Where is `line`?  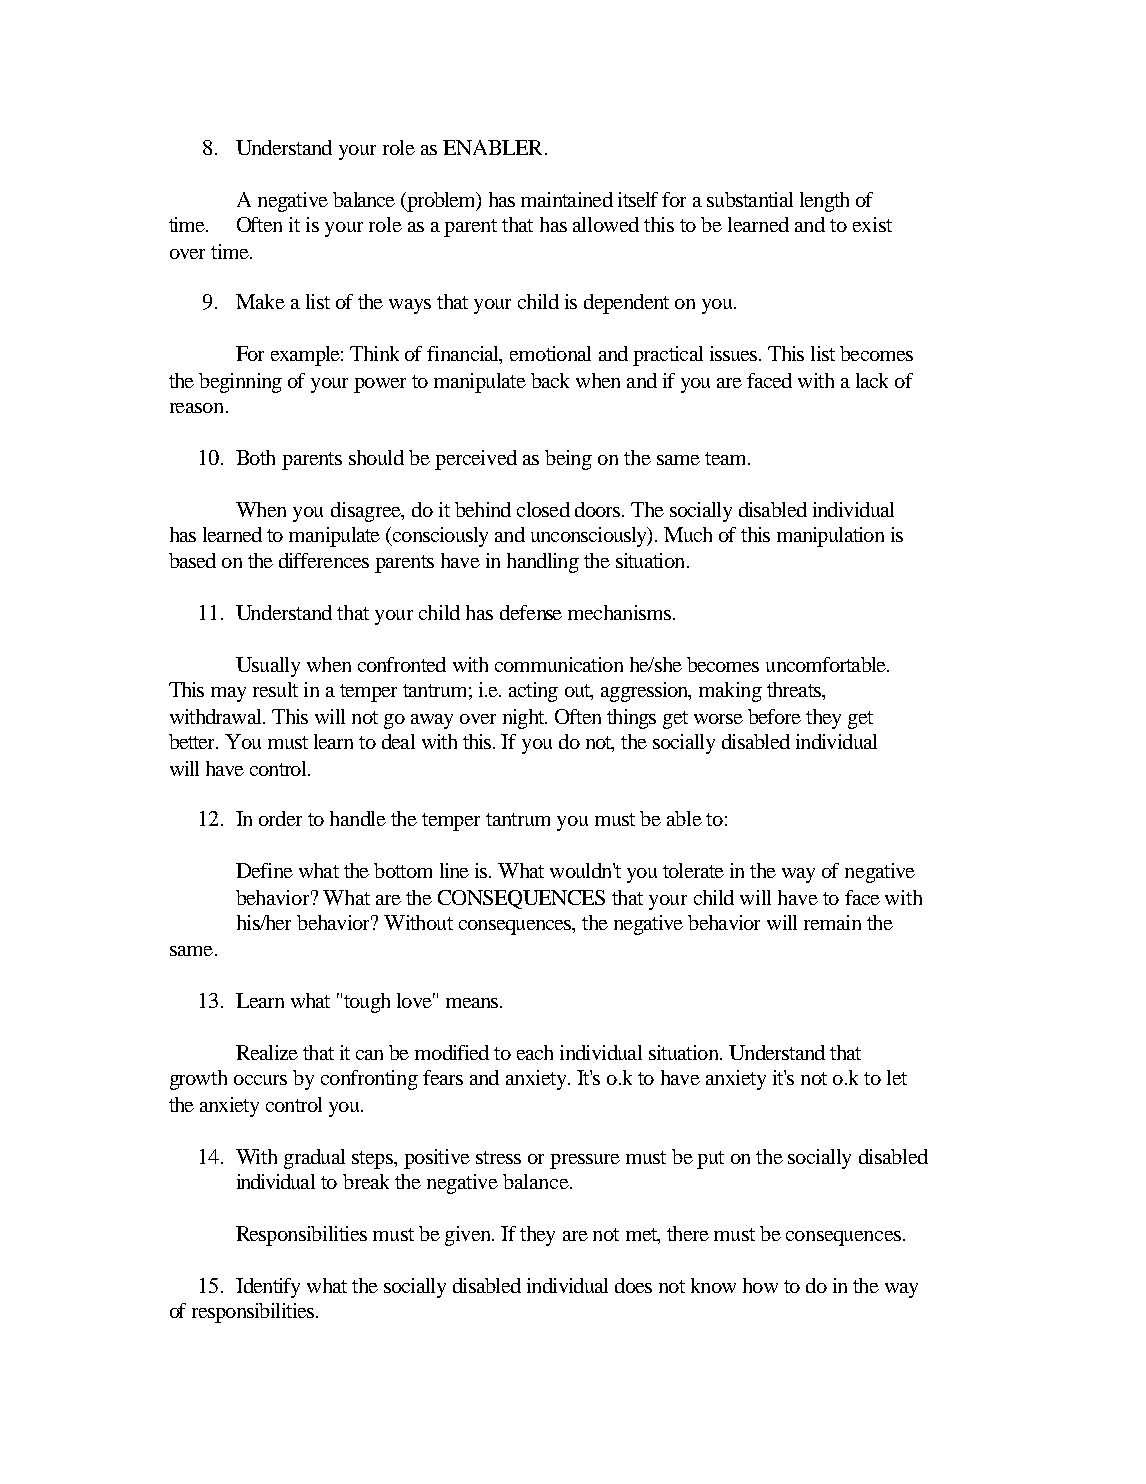
line is located at coordinates (454, 870).
